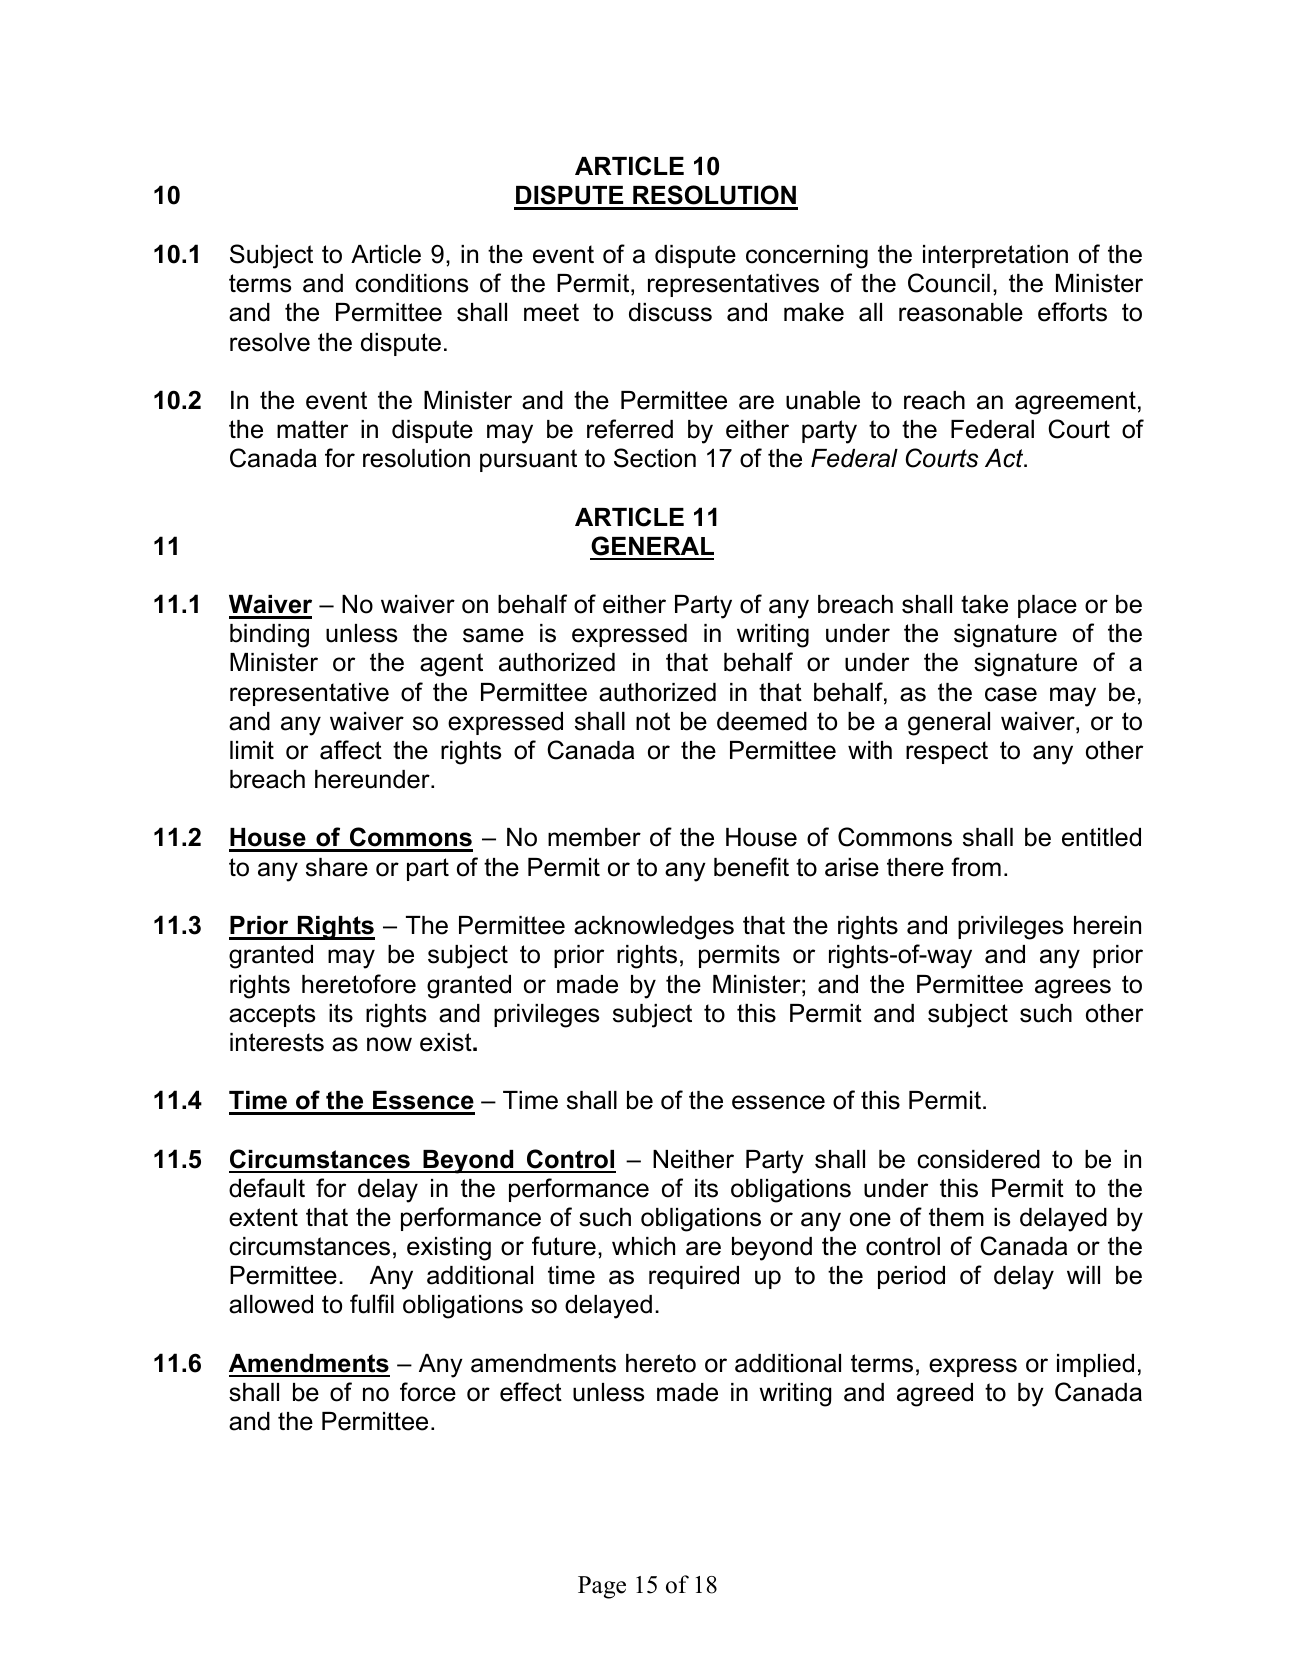 The image size is (1295, 1675). What do you see at coordinates (935, 1395) in the screenshot?
I see `agreed` at bounding box center [935, 1395].
